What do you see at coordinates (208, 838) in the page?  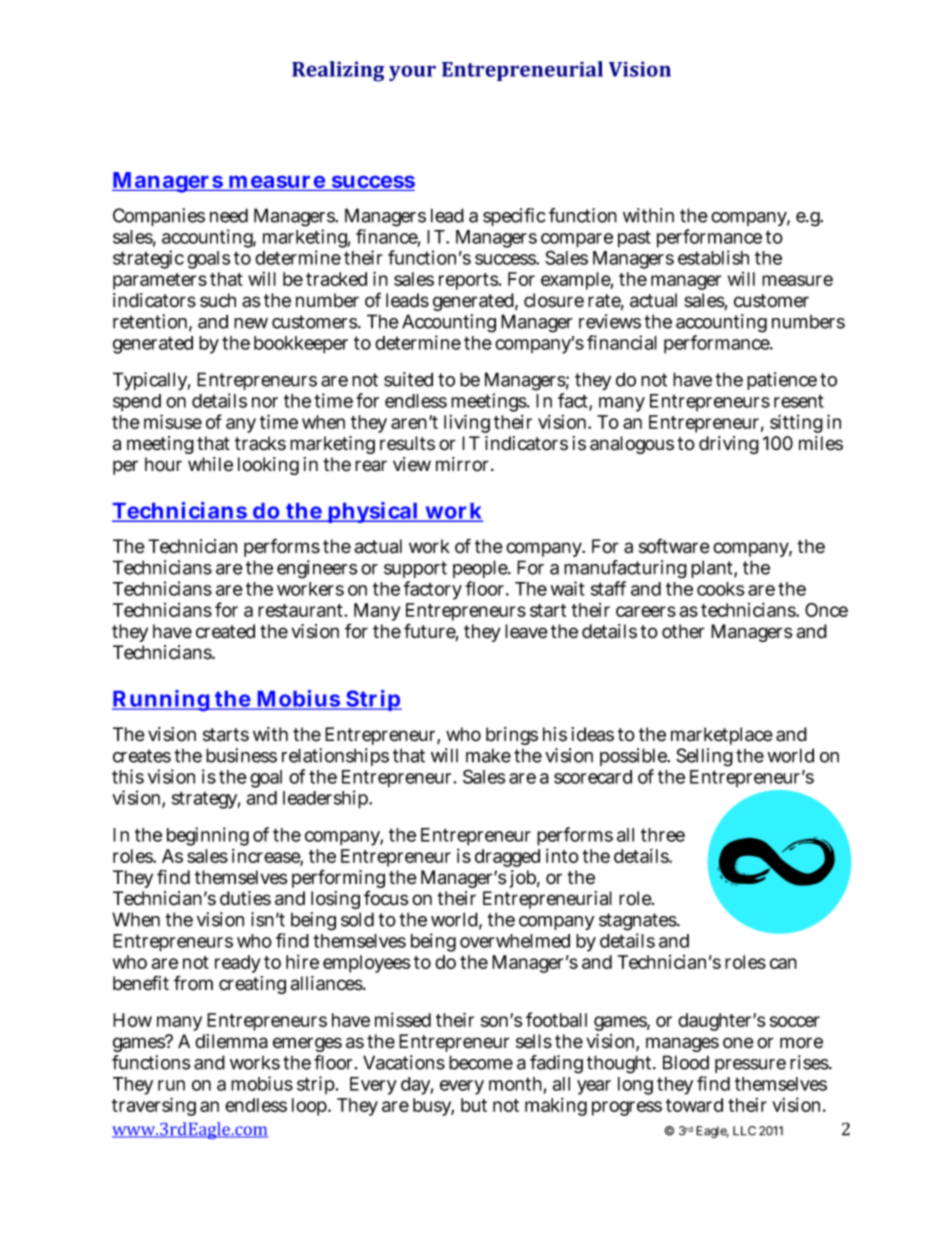 I see `beginning` at bounding box center [208, 838].
